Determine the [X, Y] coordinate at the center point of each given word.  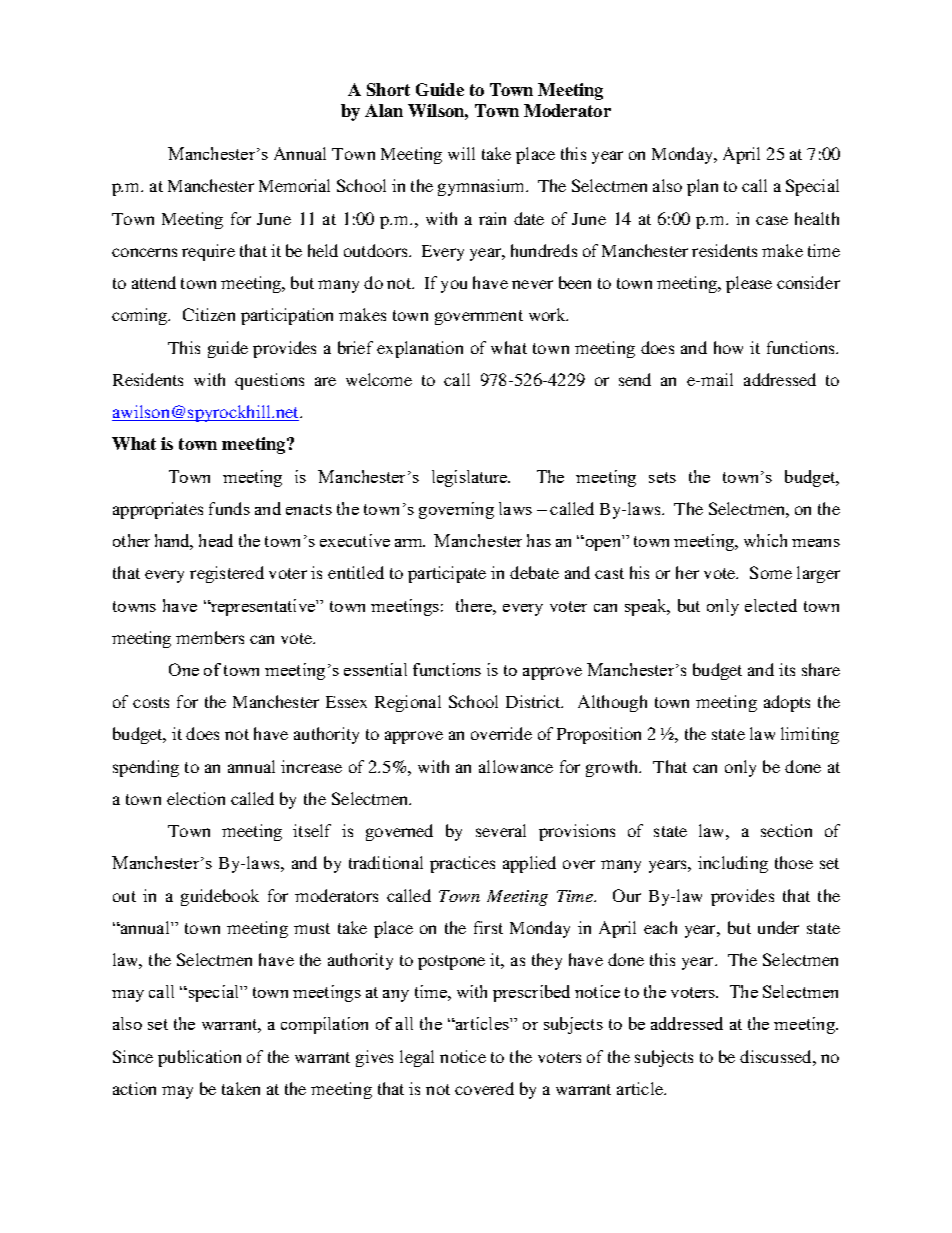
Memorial [294, 185]
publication [199, 1058]
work [548, 314]
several [501, 830]
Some [771, 572]
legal [417, 1058]
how [728, 347]
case [772, 220]
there [475, 605]
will [461, 153]
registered [227, 574]
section [786, 830]
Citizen [209, 314]
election [196, 798]
